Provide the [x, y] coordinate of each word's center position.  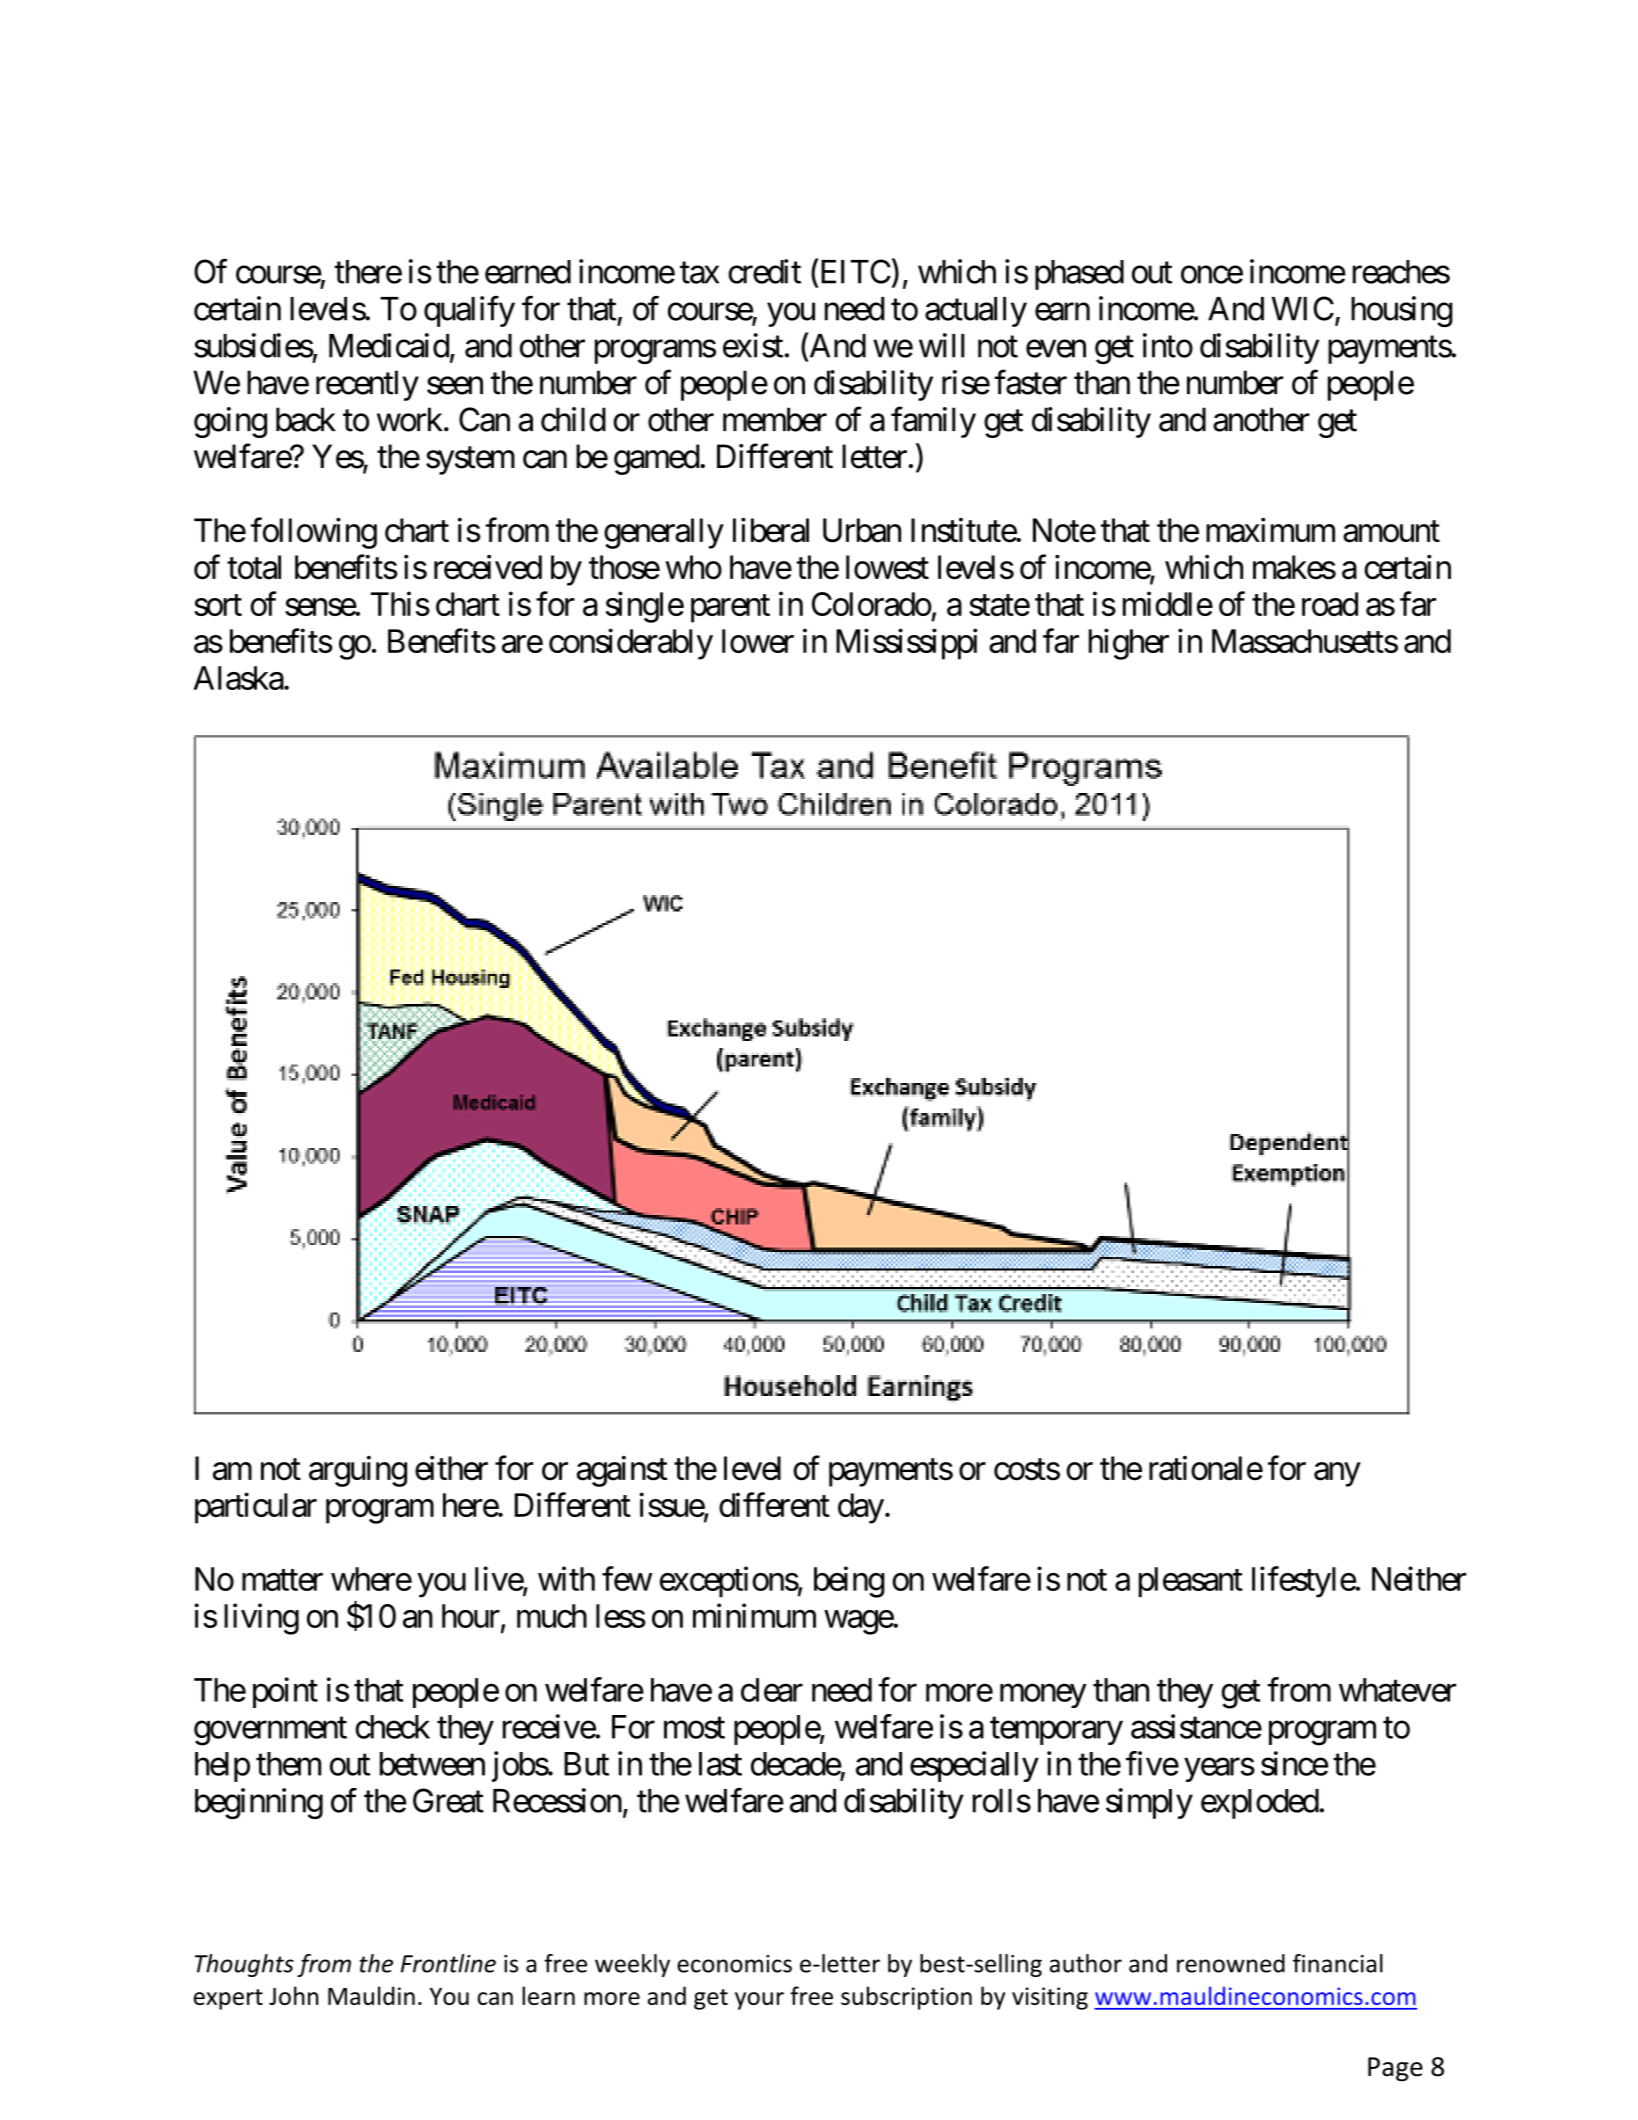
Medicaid [389, 345]
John [293, 1995]
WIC [1303, 308]
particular [256, 1508]
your [759, 2001]
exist [753, 345]
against [622, 1471]
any [1337, 1475]
